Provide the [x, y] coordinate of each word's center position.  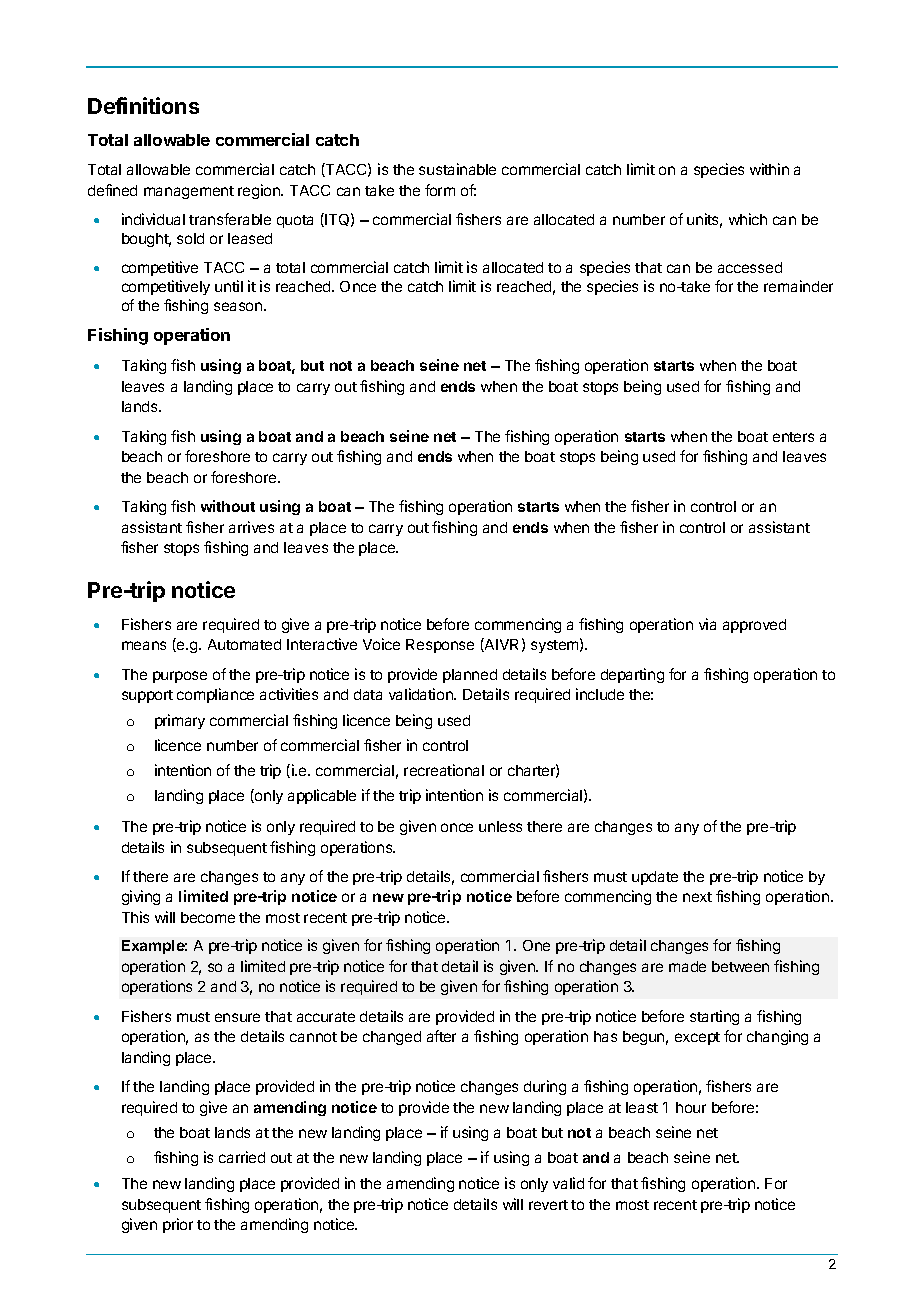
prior [178, 1225]
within [769, 169]
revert [548, 1205]
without [228, 506]
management [189, 192]
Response [440, 646]
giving [141, 897]
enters [793, 437]
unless [500, 826]
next [697, 897]
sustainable [457, 169]
